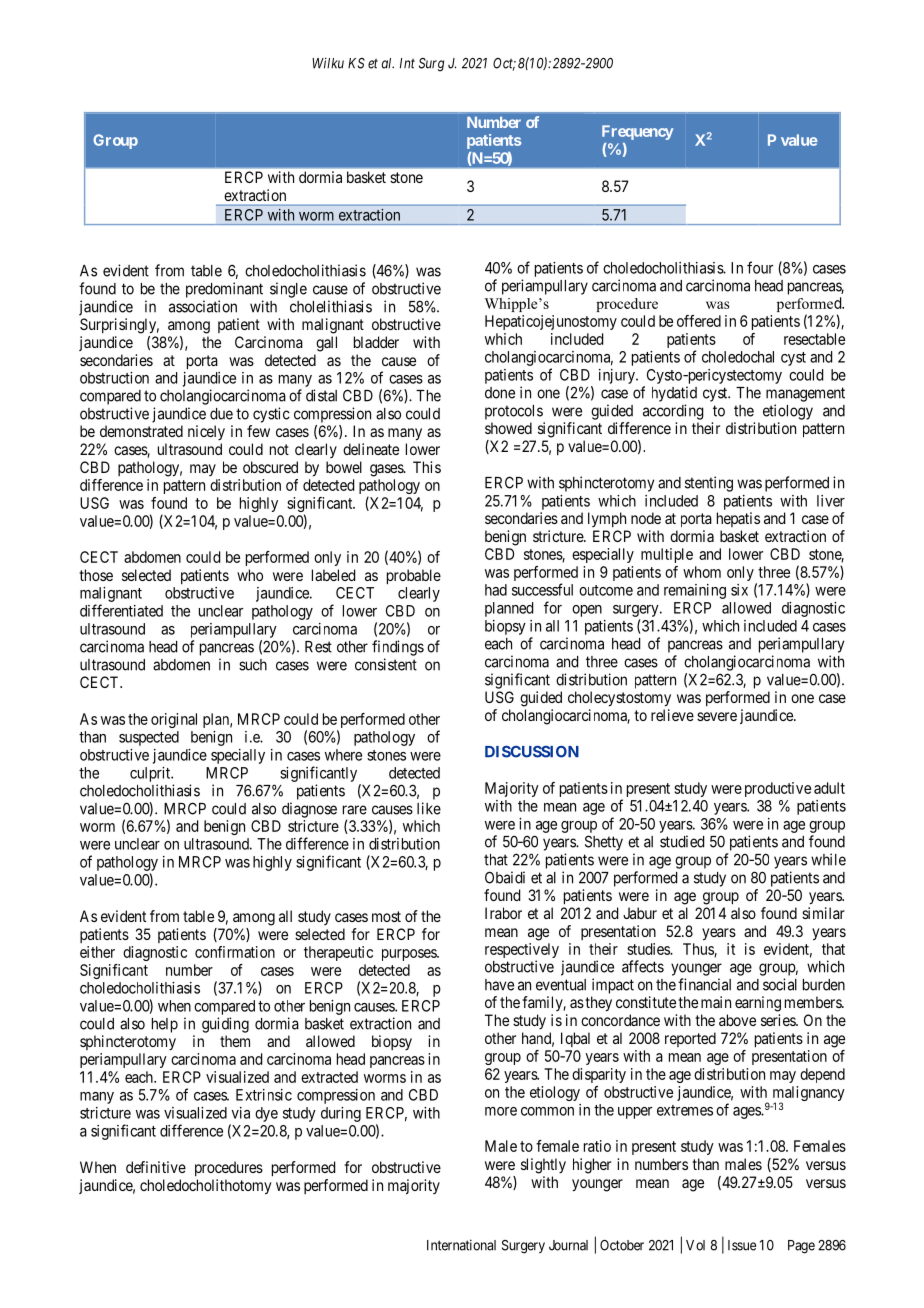 The image size is (924, 1308). What do you see at coordinates (638, 132) in the screenshot?
I see `Frequency` at bounding box center [638, 132].
